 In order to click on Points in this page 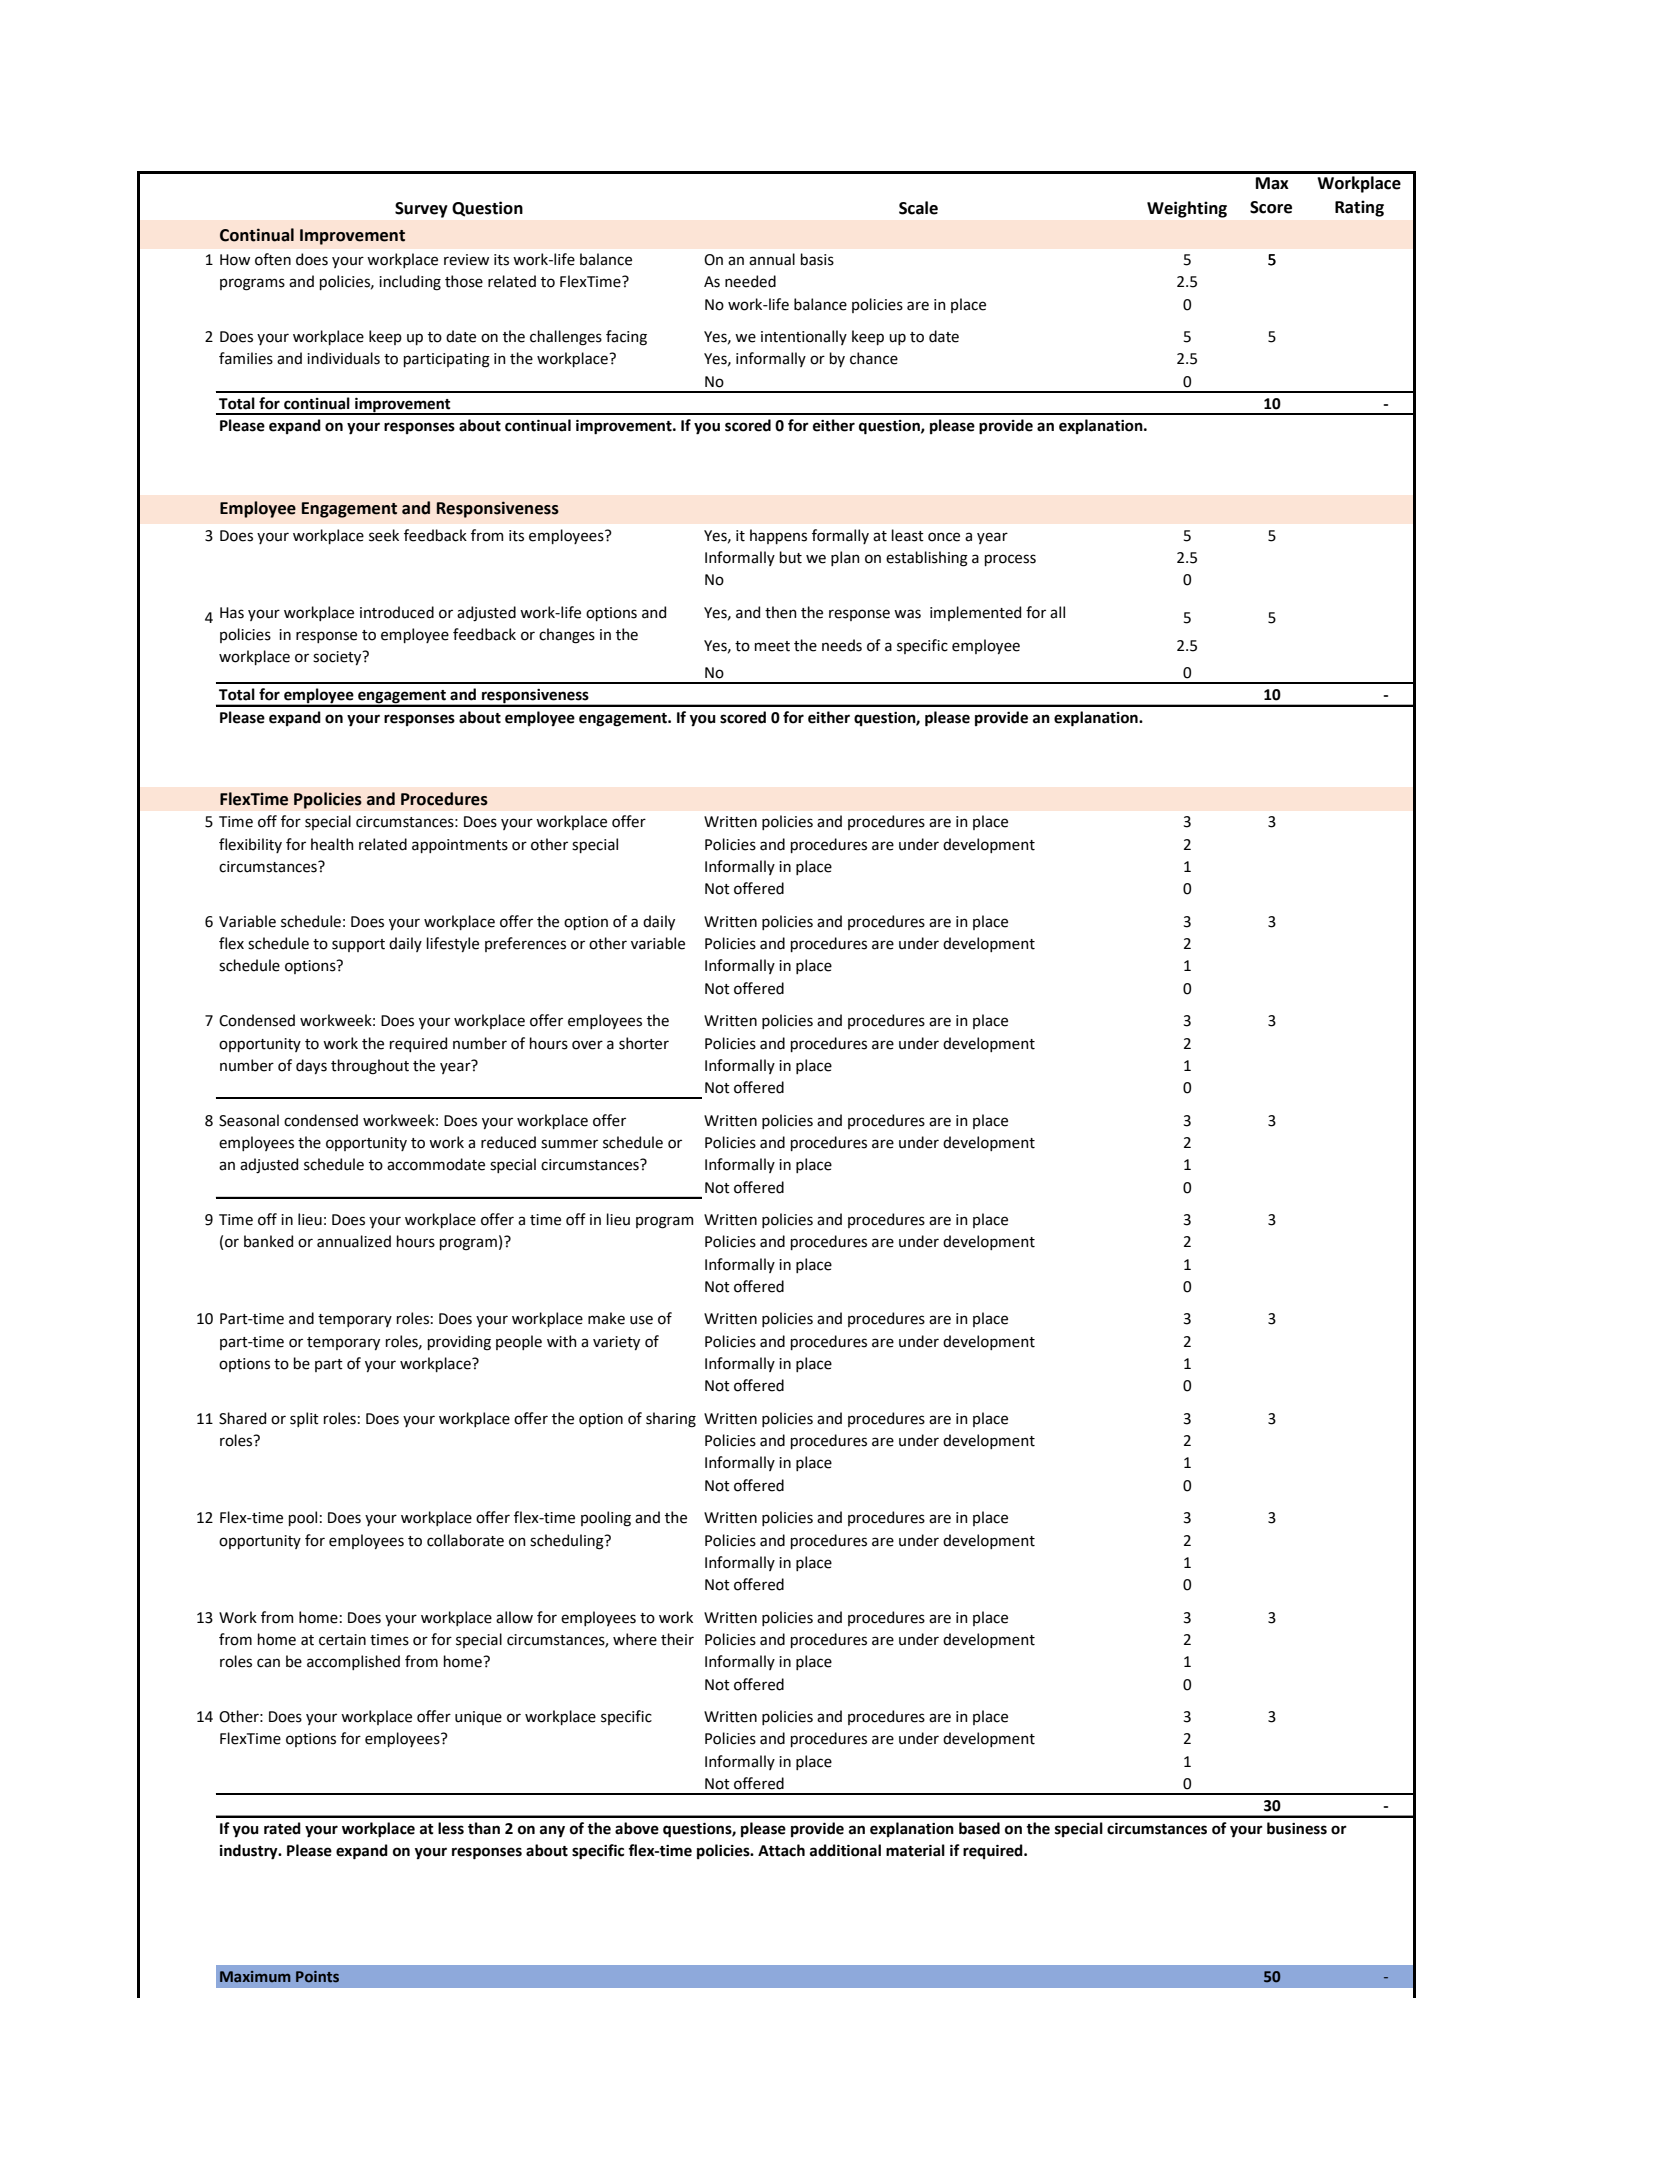, I will do `click(317, 1976)`.
